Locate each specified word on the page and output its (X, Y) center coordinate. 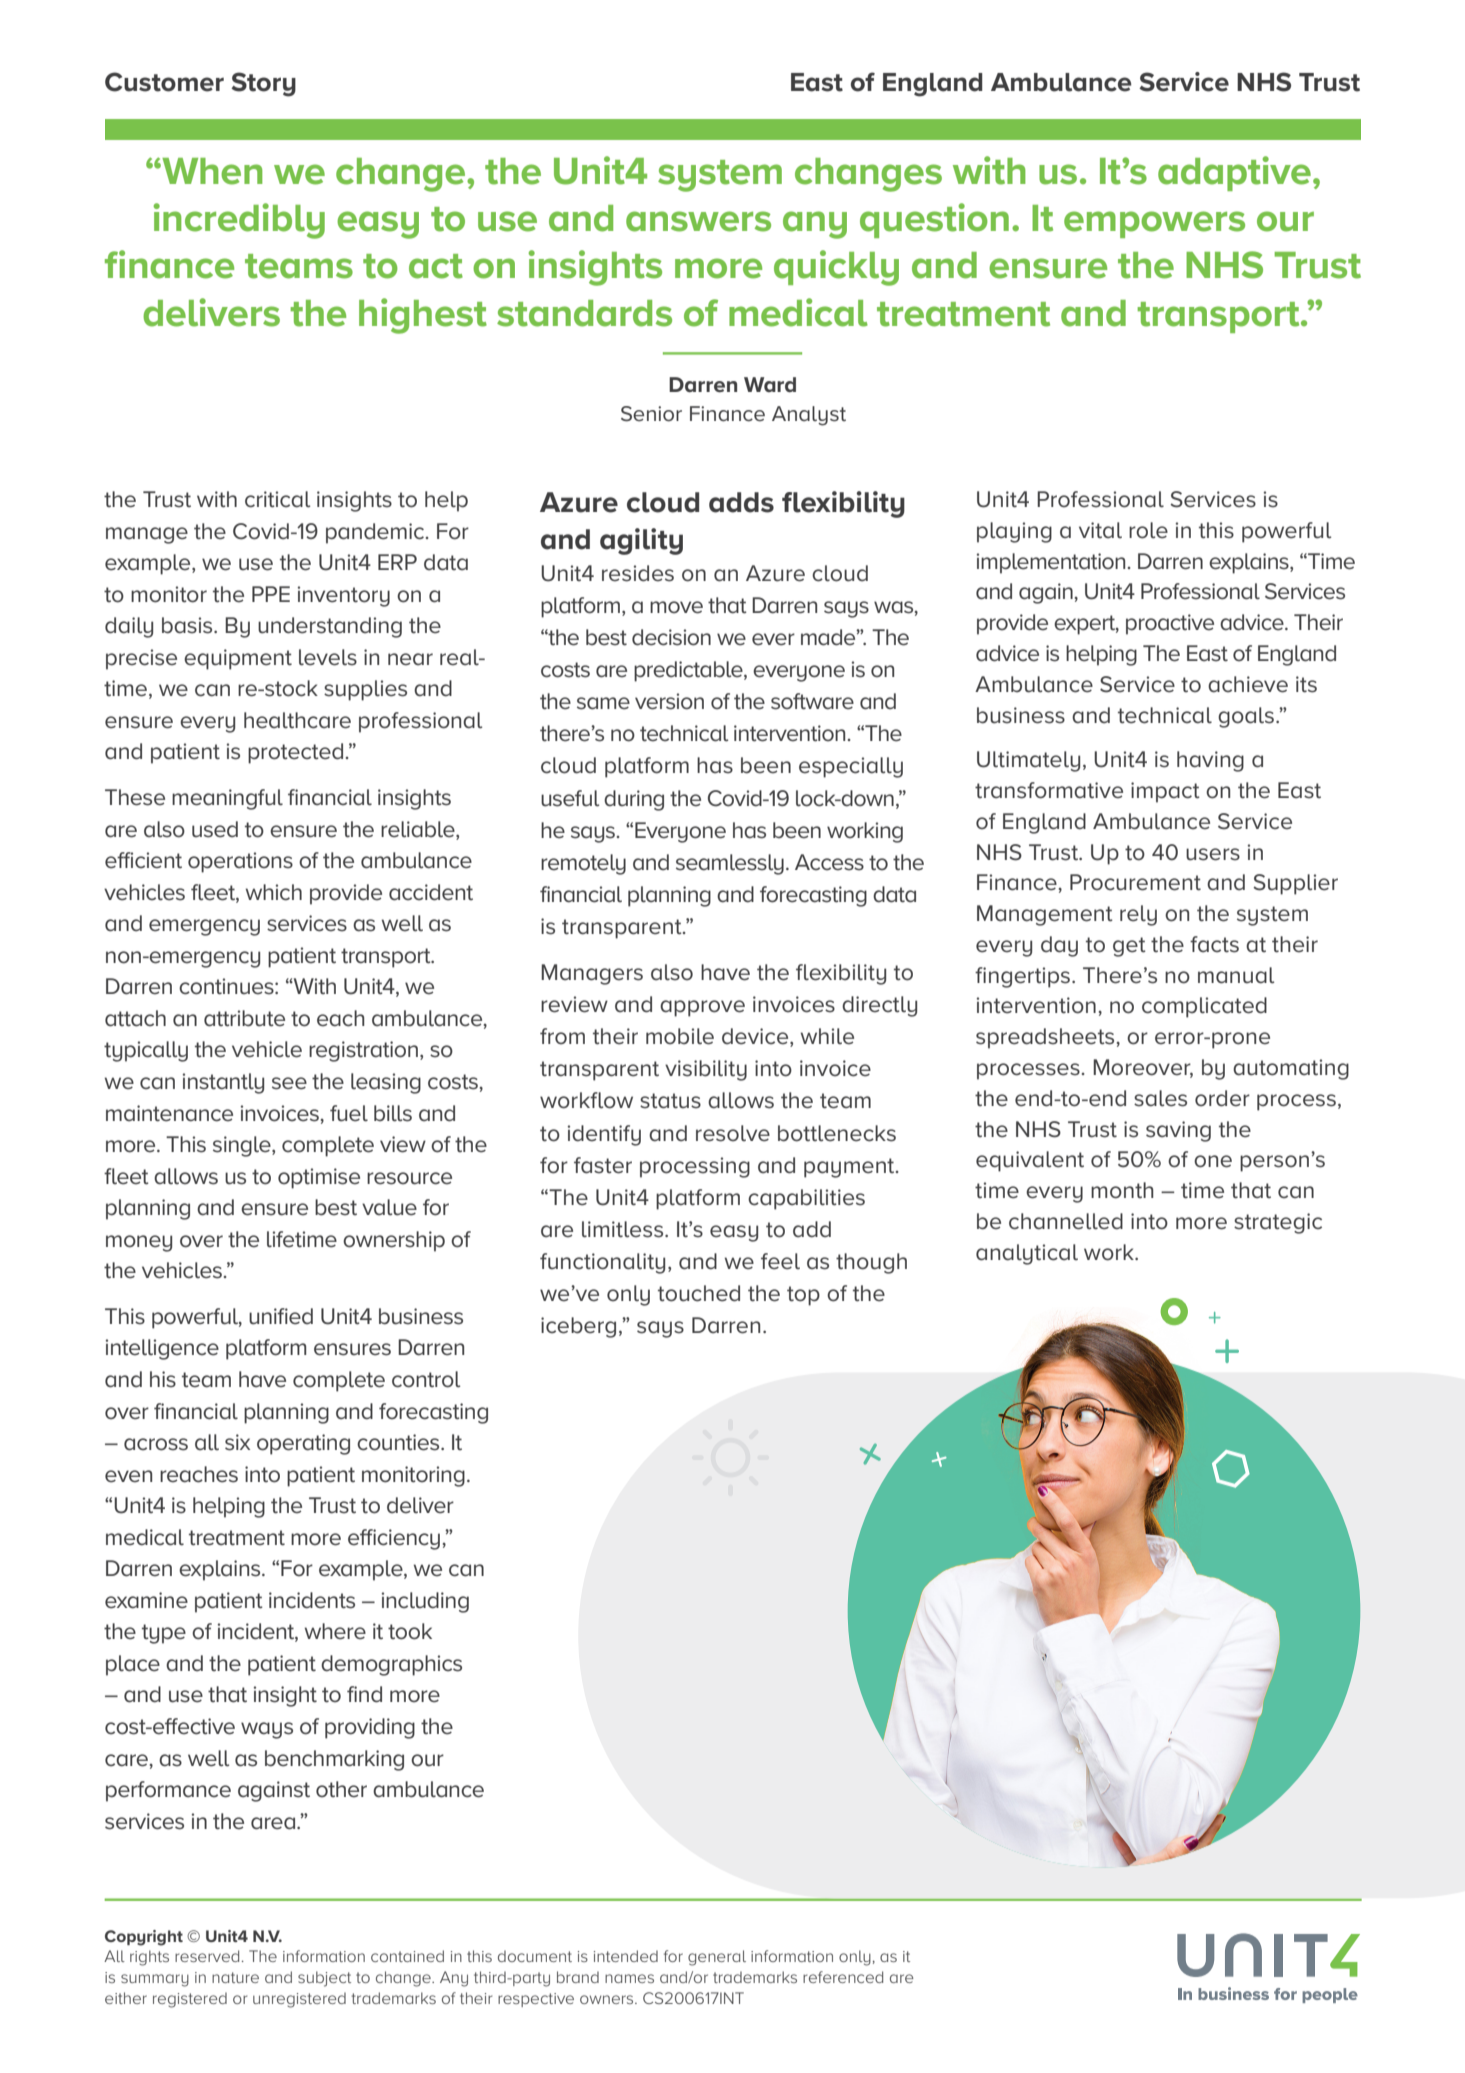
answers (698, 221)
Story (263, 84)
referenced (843, 1977)
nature (235, 1977)
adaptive (1234, 173)
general (717, 1958)
